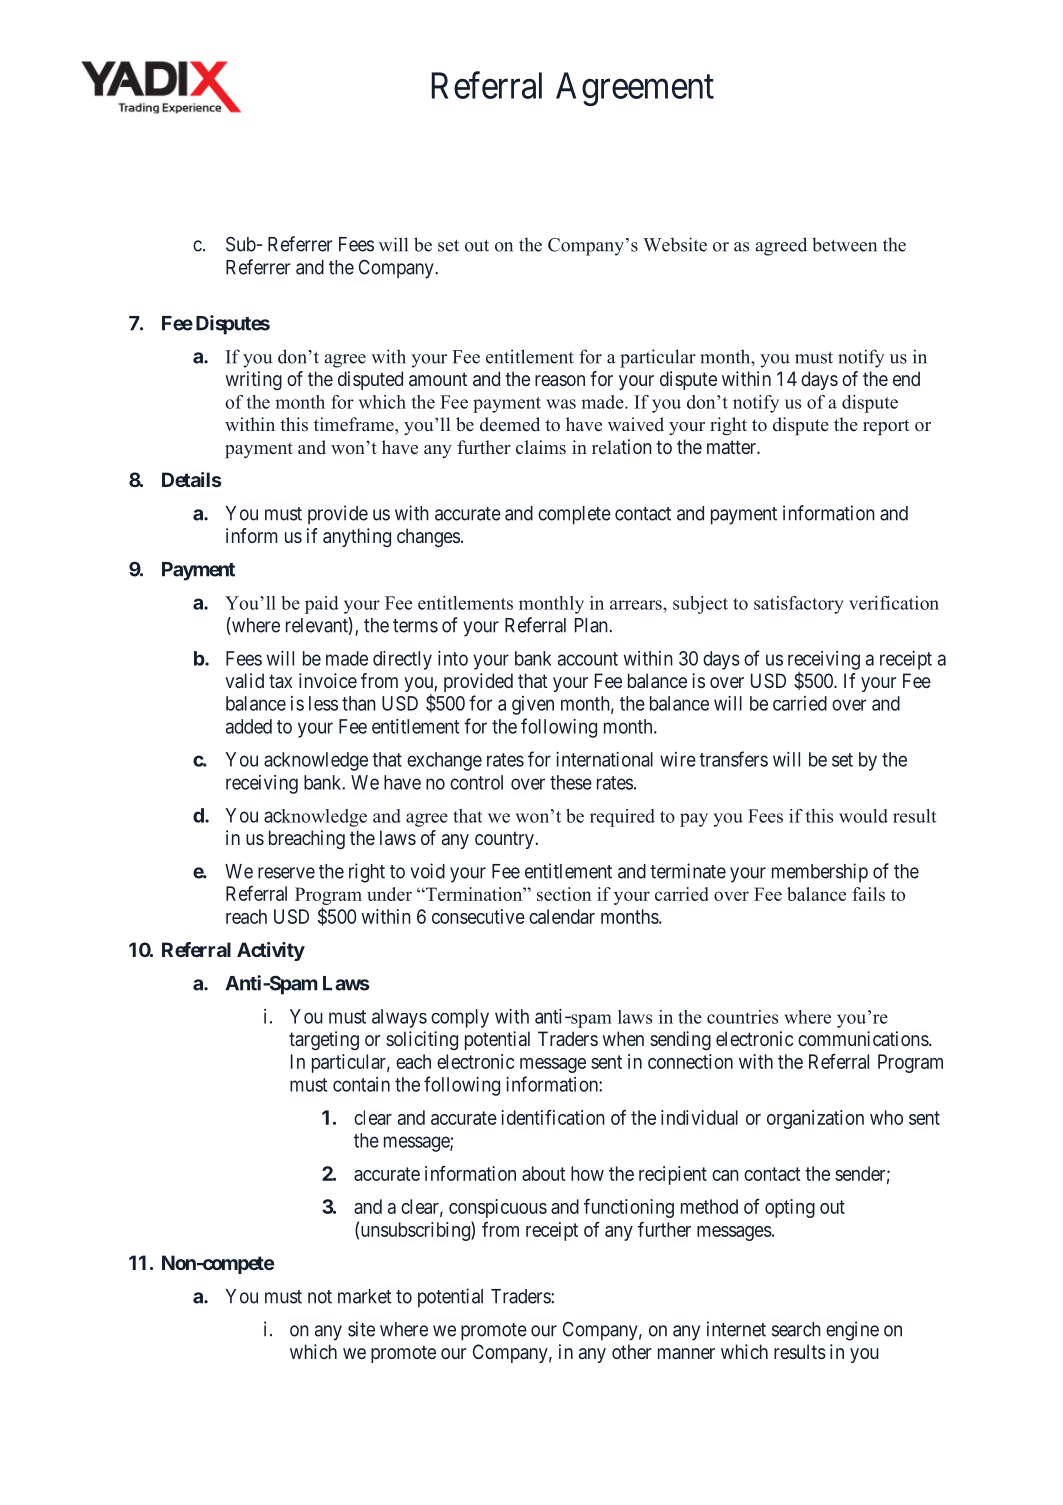  Describe the element at coordinates (742, 1017) in the image. I see `countries` at that location.
